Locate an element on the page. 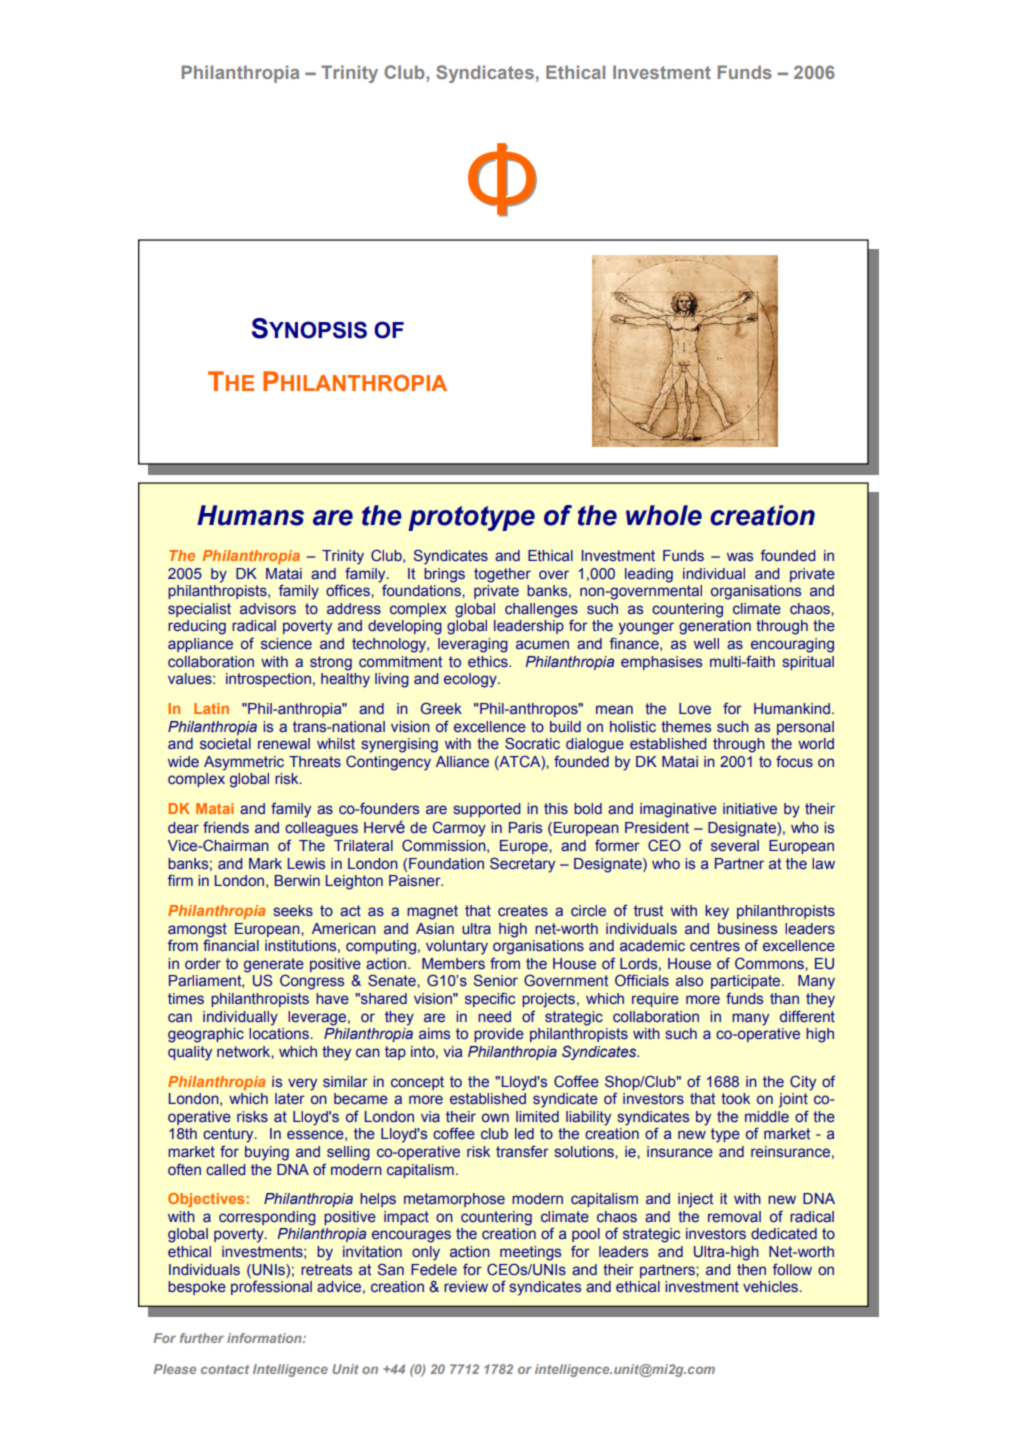  was is located at coordinates (740, 556).
